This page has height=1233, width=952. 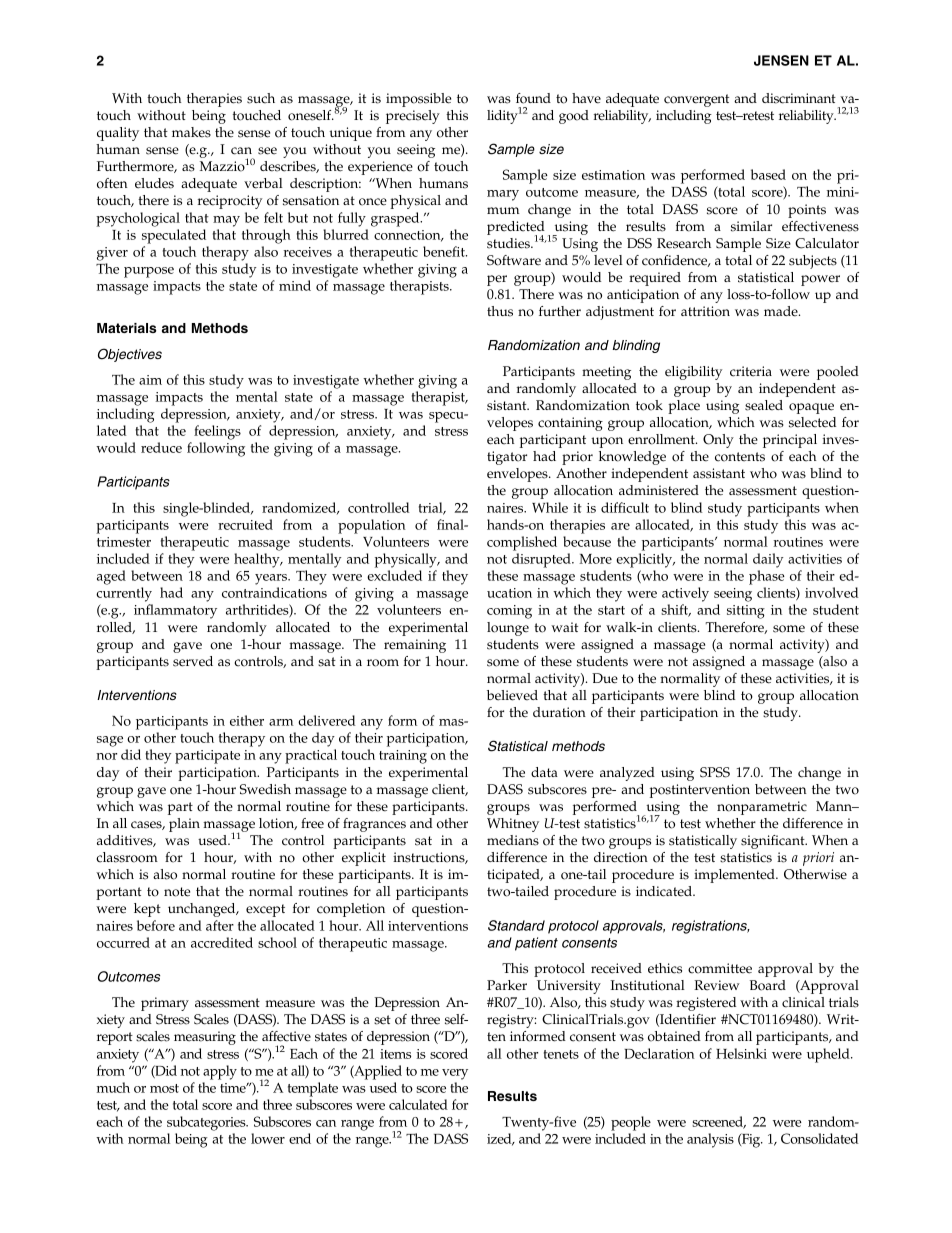 I want to click on inflammatory, so click(x=175, y=611).
